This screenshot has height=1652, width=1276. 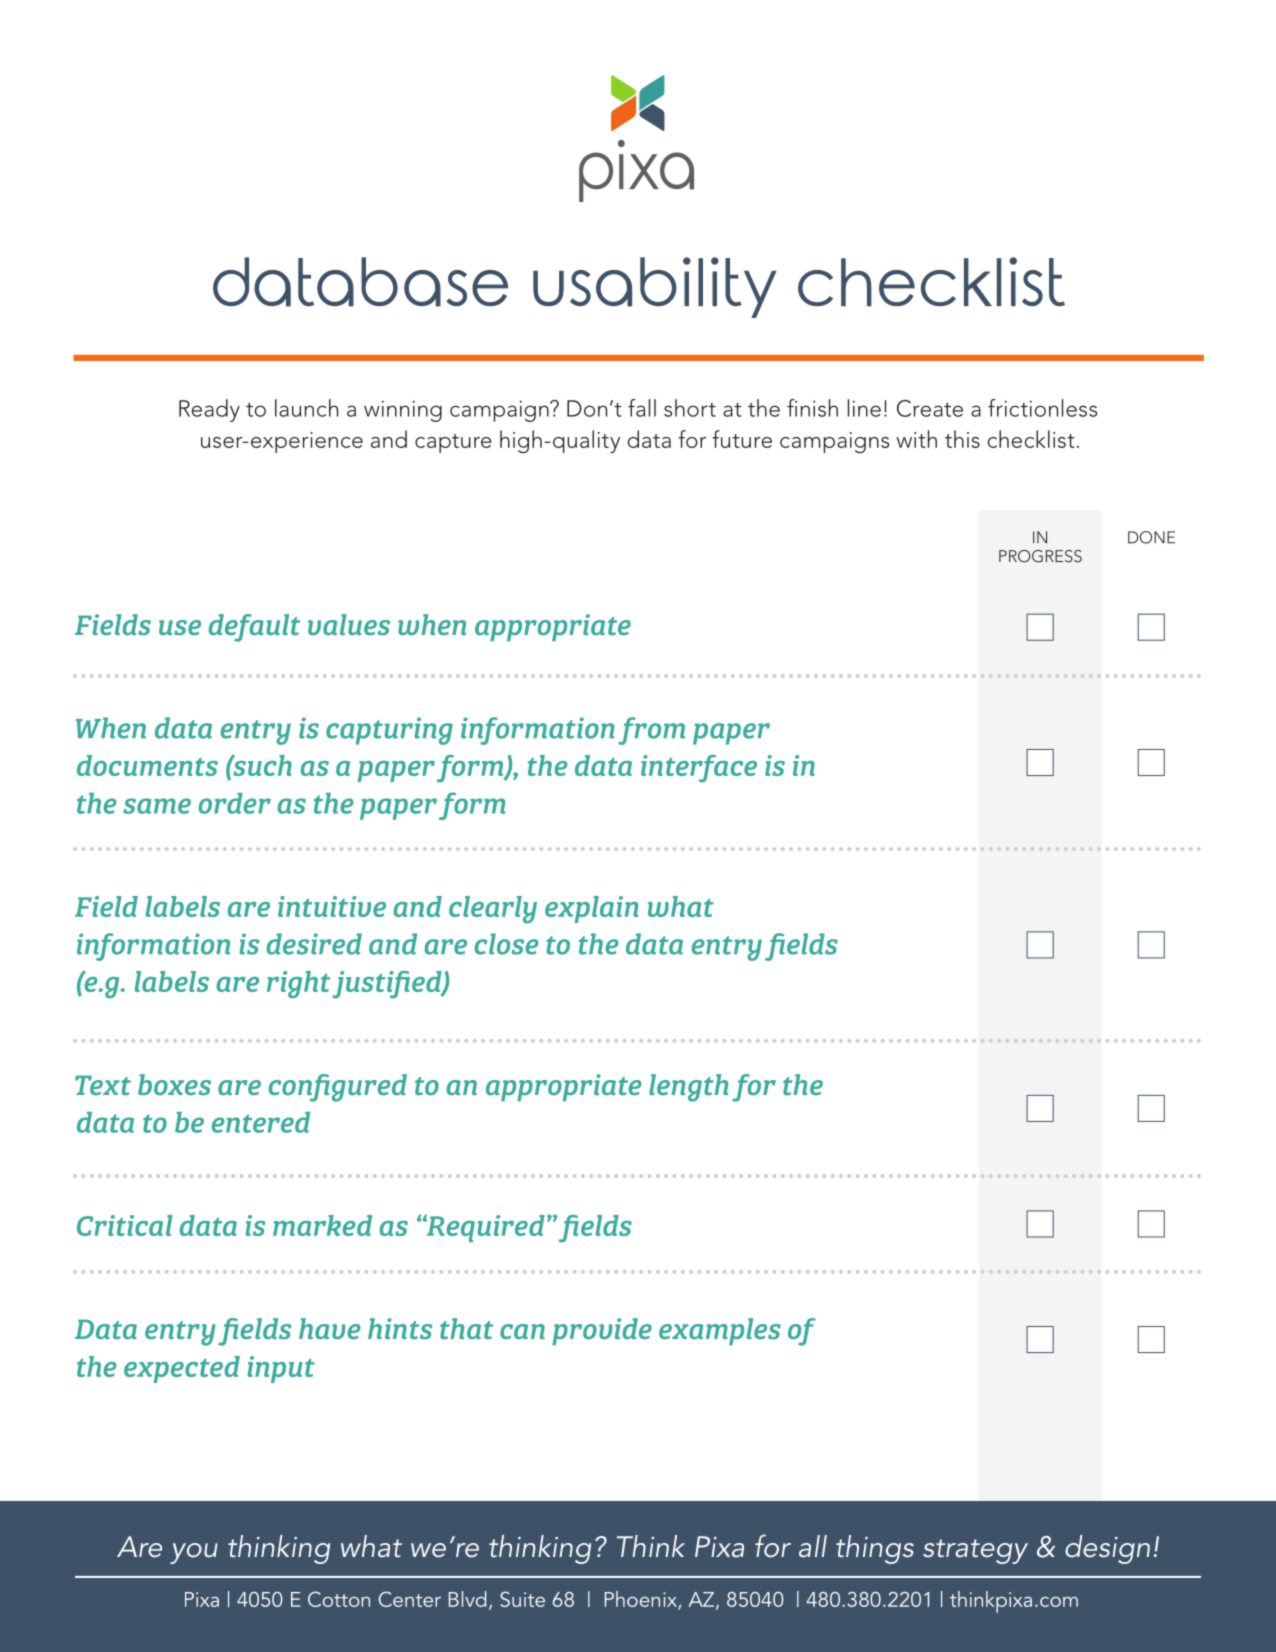 I want to click on desired, so click(x=314, y=944).
